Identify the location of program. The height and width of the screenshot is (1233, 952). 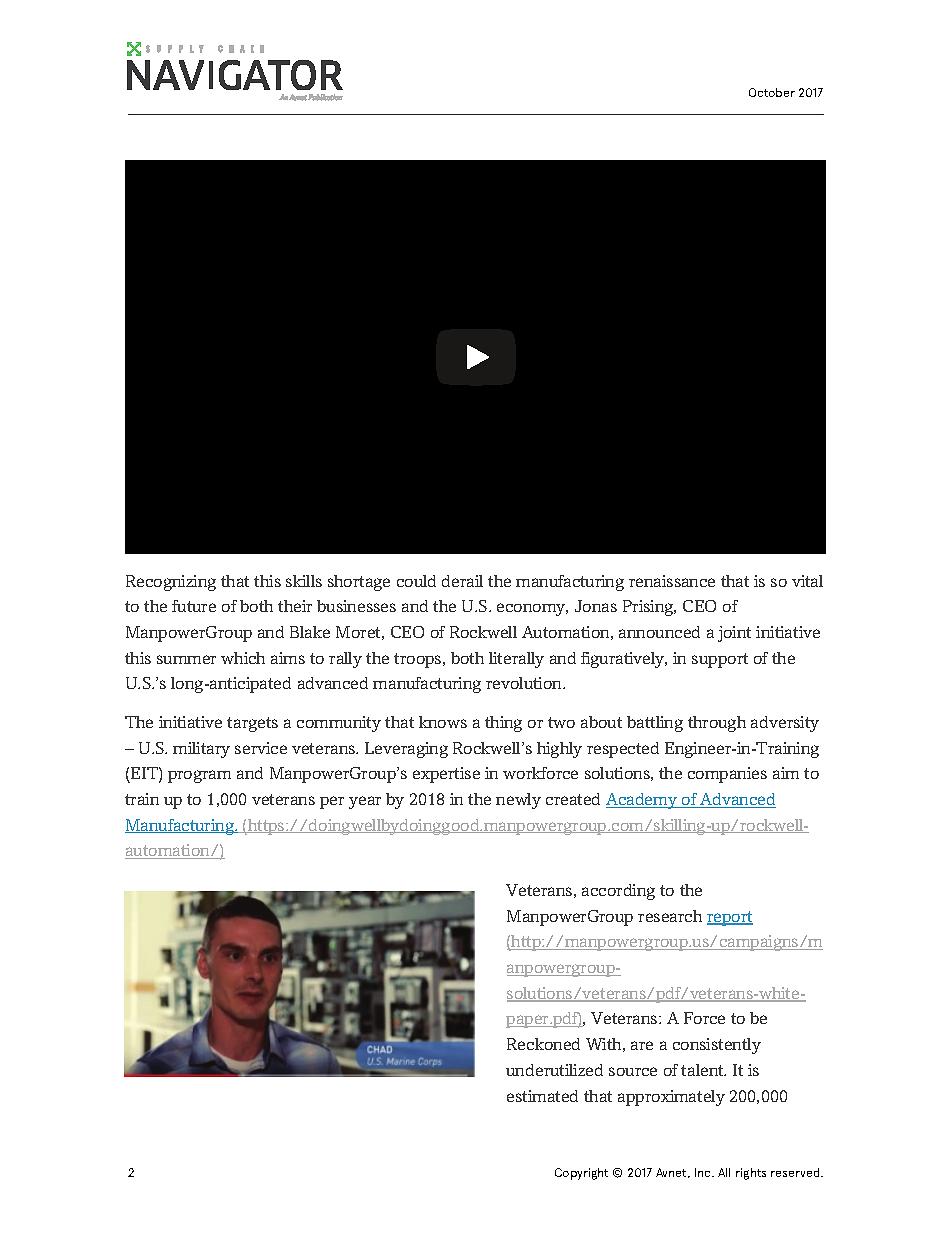
(199, 776).
